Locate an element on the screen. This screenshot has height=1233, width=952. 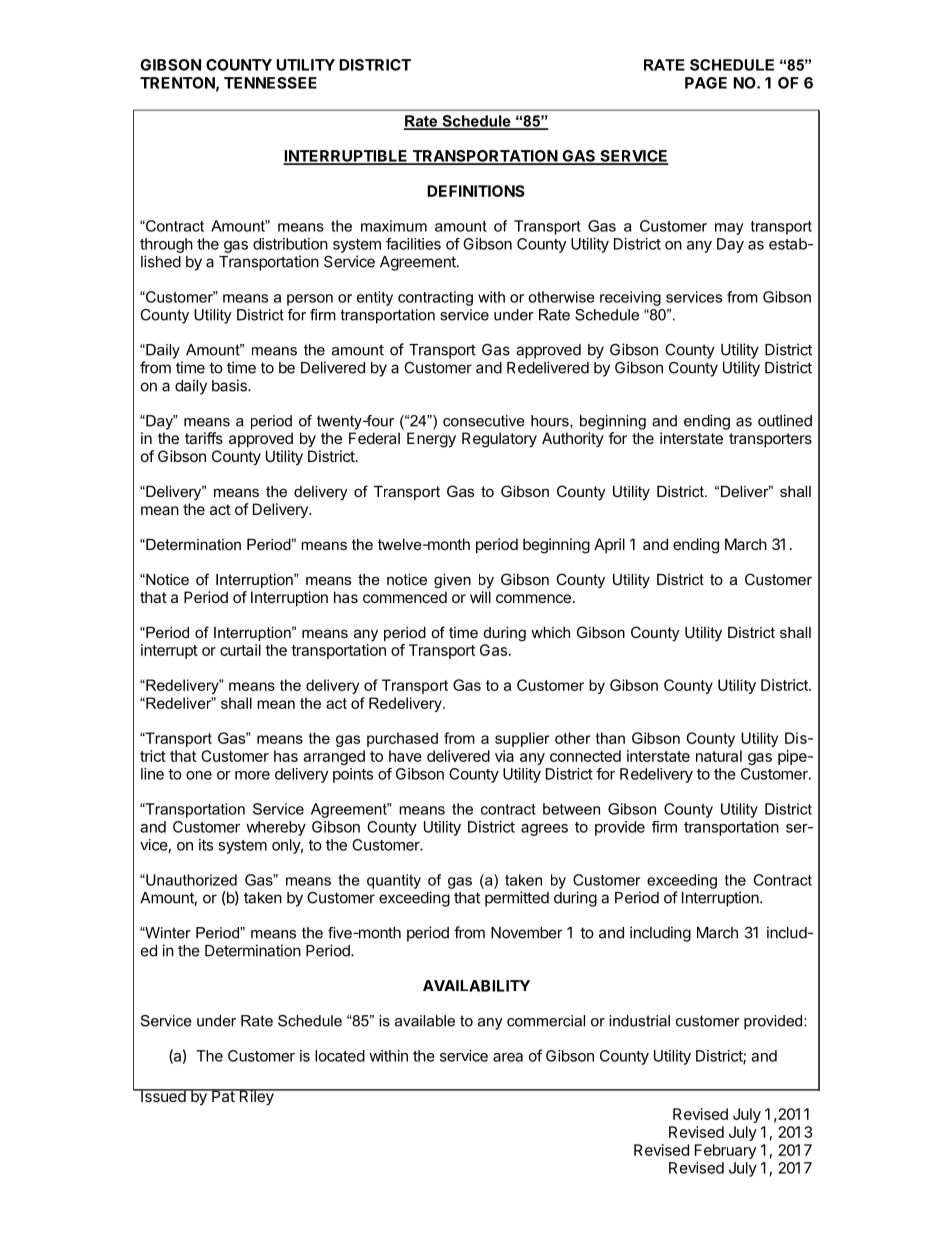
given is located at coordinates (452, 581).
